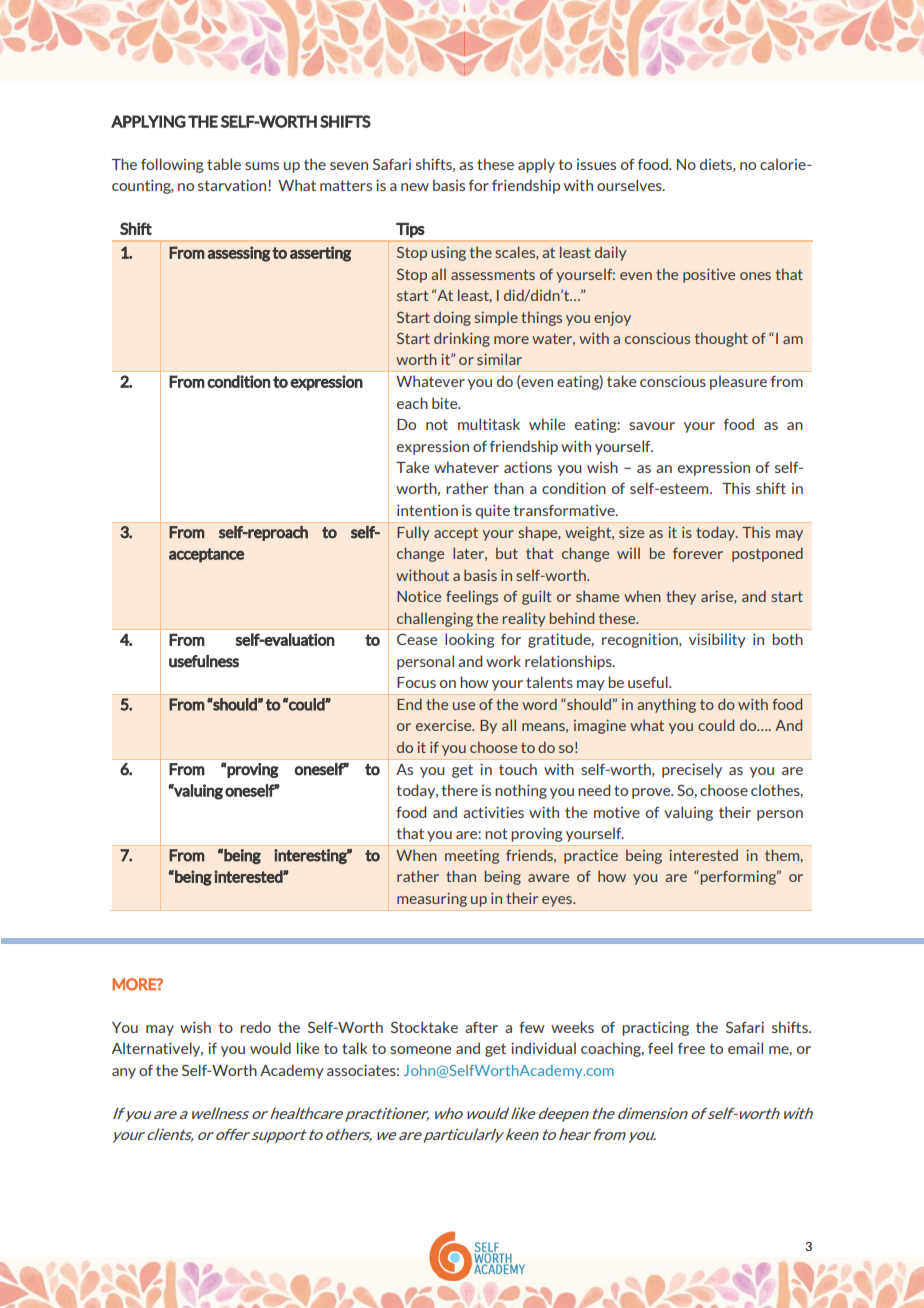  What do you see at coordinates (524, 619) in the image?
I see `reality` at bounding box center [524, 619].
